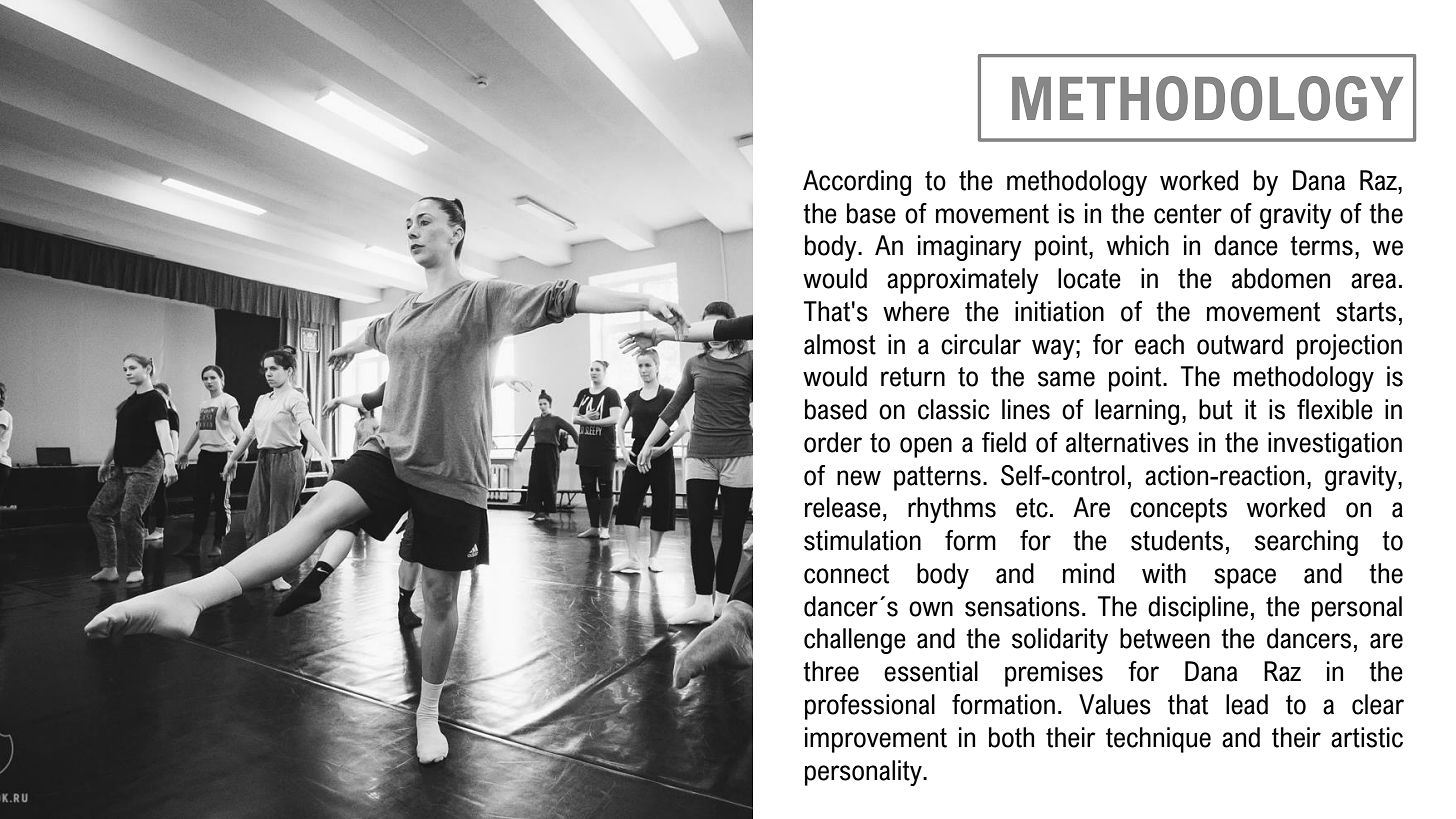 This document has height=819, width=1456. Describe the element at coordinates (876, 740) in the document. I see `improvement` at that location.
